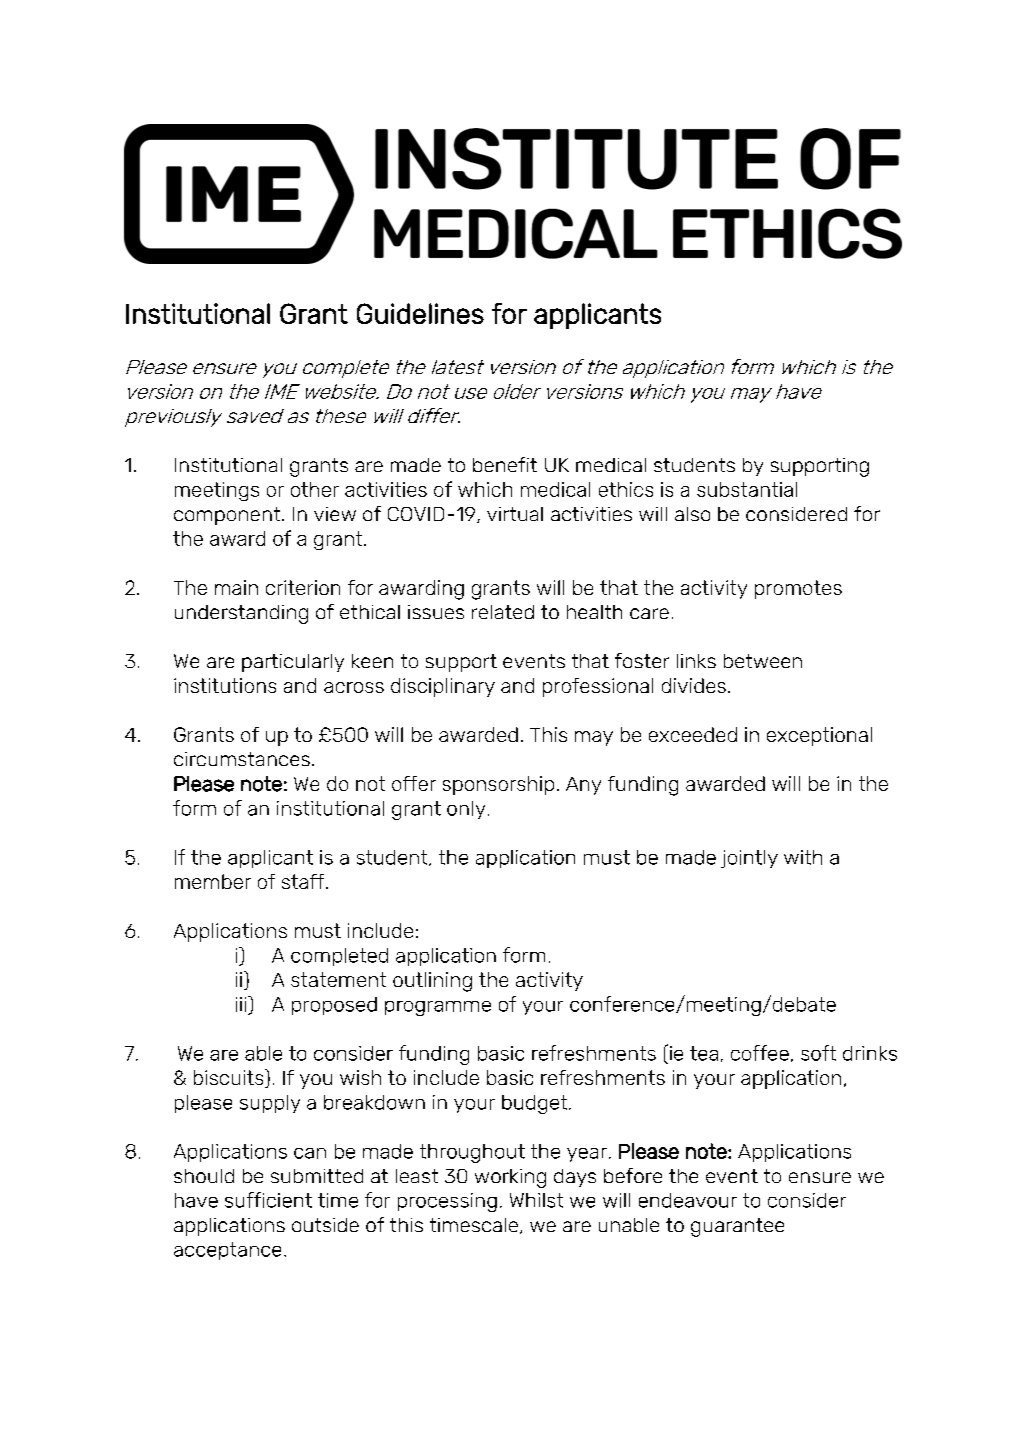 Image resolution: width=1026 pixels, height=1451 pixels. Describe the element at coordinates (242, 759) in the image. I see `circumstances` at that location.
